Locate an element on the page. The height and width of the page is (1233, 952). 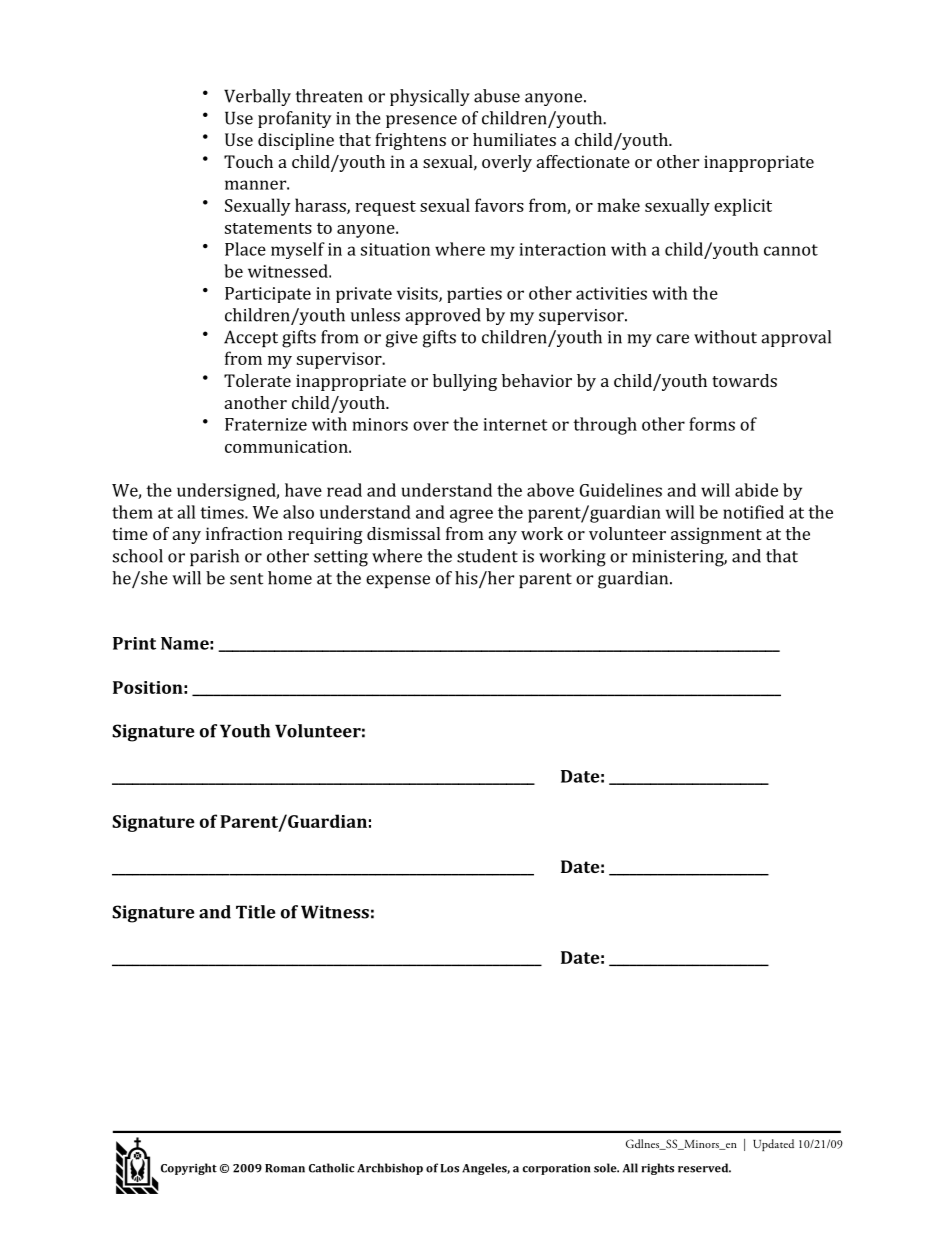
expense is located at coordinates (398, 581).
